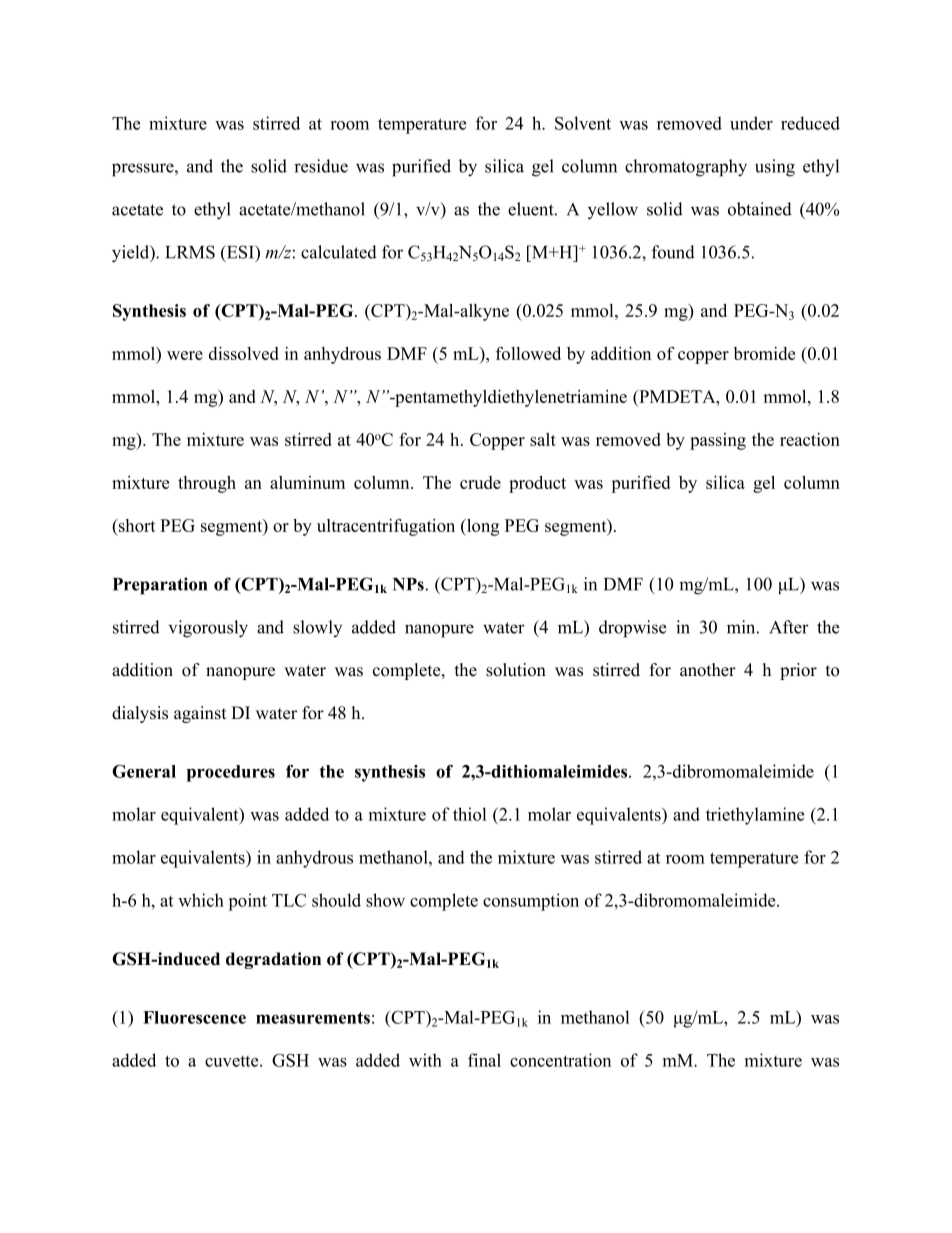 The image size is (952, 1233). Describe the element at coordinates (200, 714) in the page. I see `against` at that location.
